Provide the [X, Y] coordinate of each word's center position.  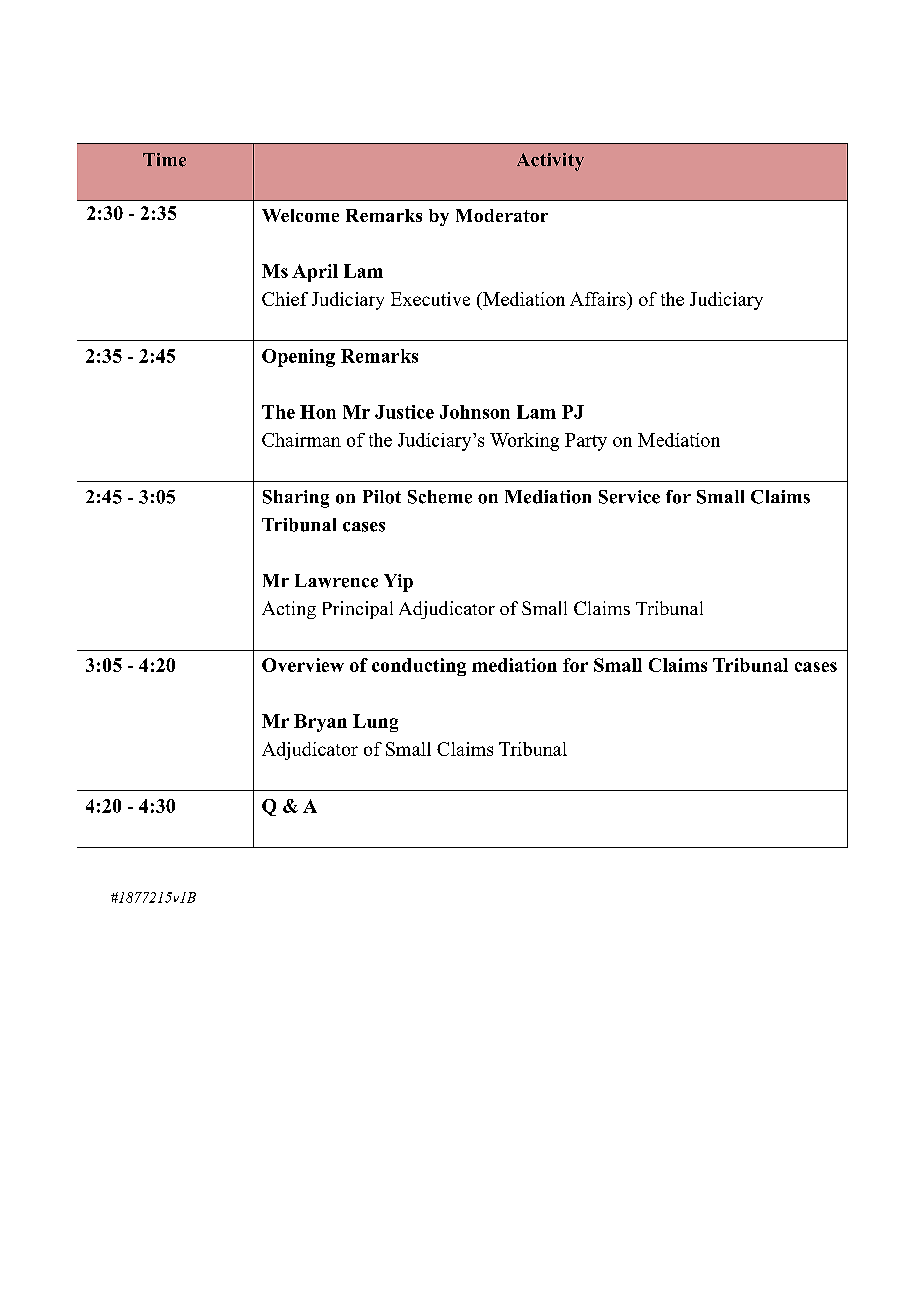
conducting [419, 667]
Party [586, 442]
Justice [404, 412]
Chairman [301, 440]
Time [164, 160]
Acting [289, 610]
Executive [430, 299]
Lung [375, 723]
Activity [550, 162]
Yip [398, 583]
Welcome [300, 215]
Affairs [599, 299]
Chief [285, 299]
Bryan [320, 723]
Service [629, 497]
